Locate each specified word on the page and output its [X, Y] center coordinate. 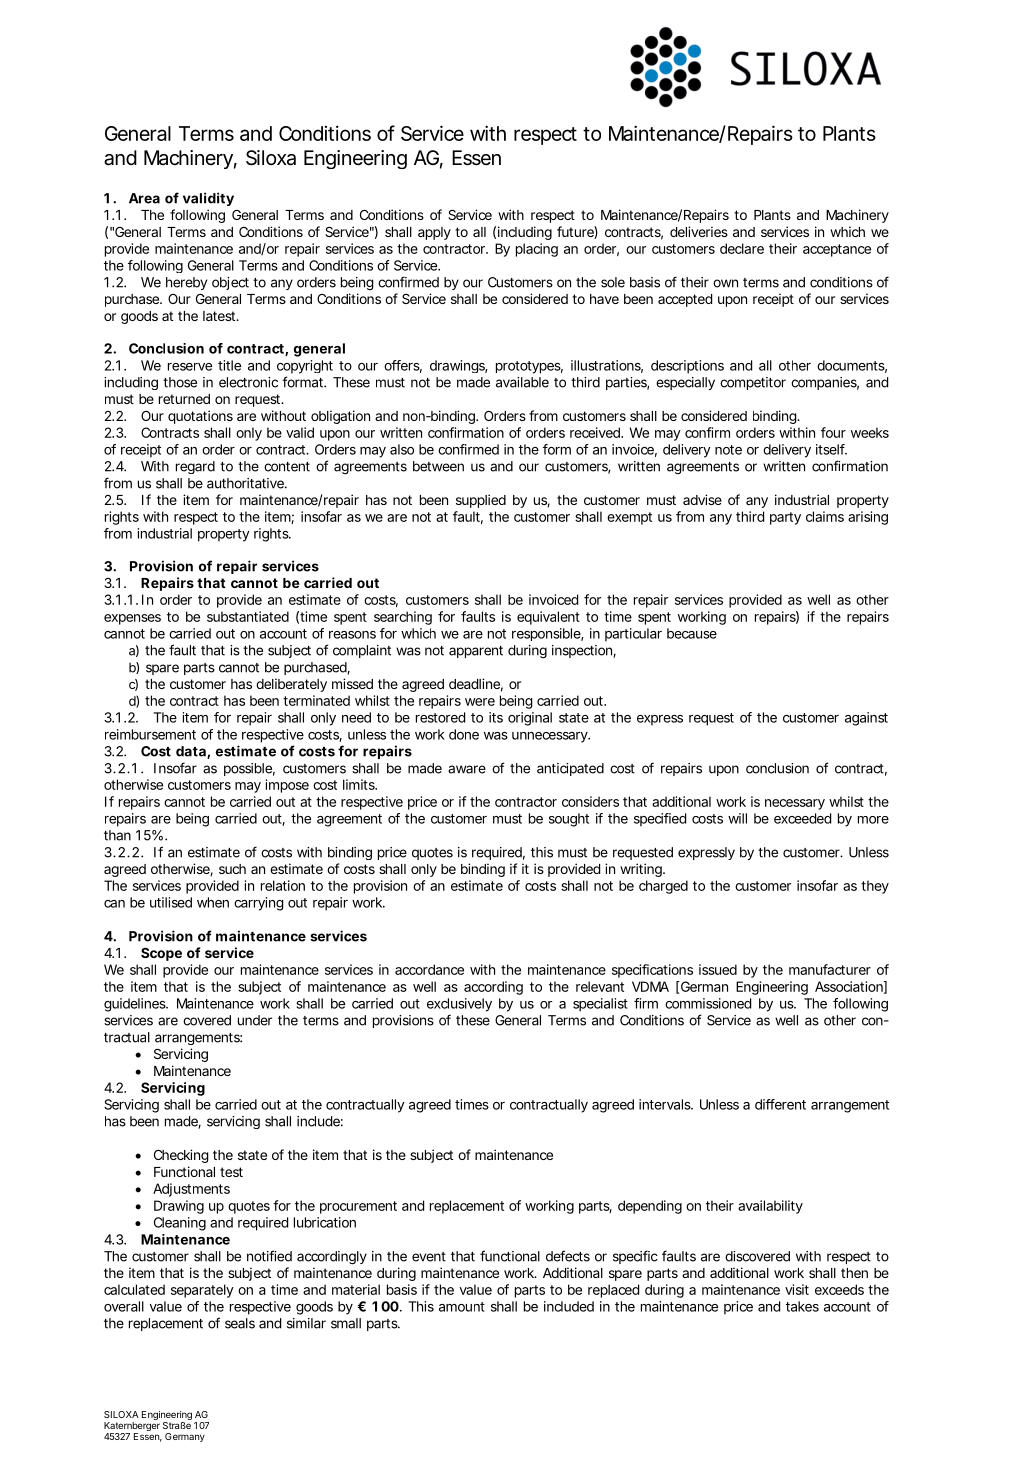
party [785, 518]
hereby [186, 283]
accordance [429, 969]
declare [742, 248]
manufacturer [830, 969]
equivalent [548, 618]
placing [537, 250]
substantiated [248, 616]
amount [462, 1307]
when [213, 902]
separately [202, 1291]
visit [797, 1289]
